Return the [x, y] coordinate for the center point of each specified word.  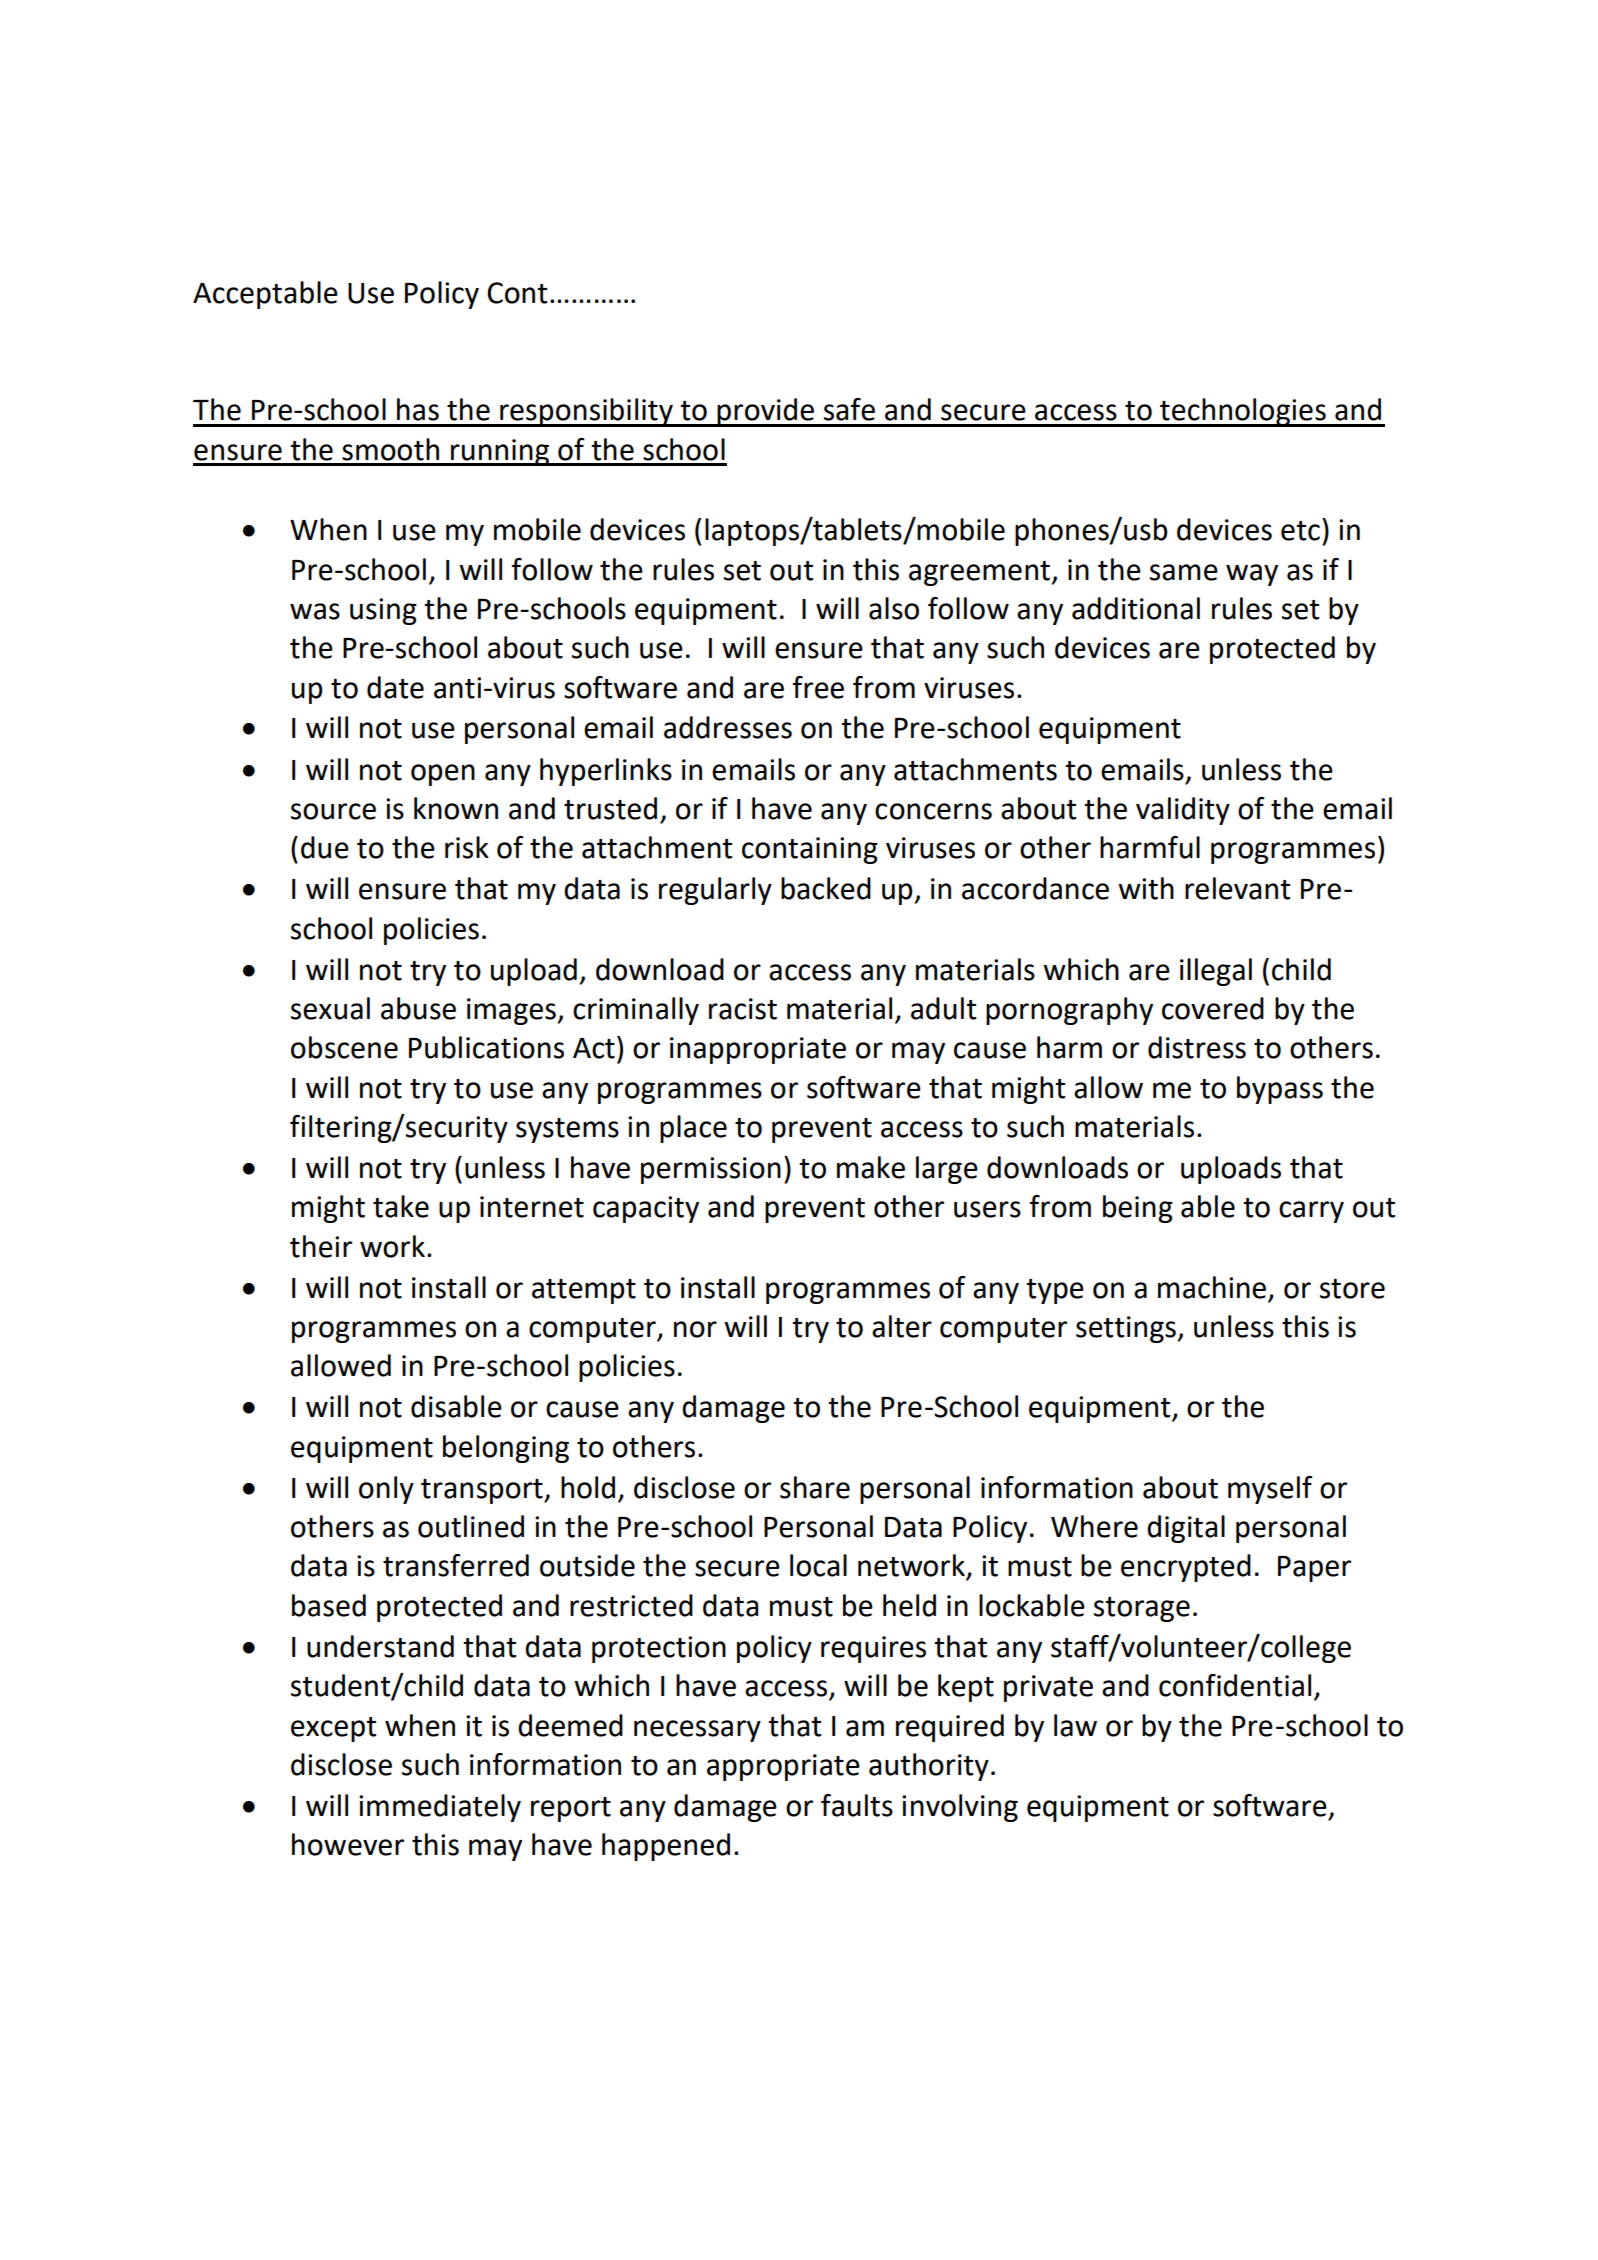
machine [1212, 1287]
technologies [1243, 412]
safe [849, 409]
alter [902, 1326]
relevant [1237, 888]
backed [826, 888]
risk [467, 847]
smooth [390, 449]
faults [857, 1805]
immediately [440, 1808]
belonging [506, 1449]
